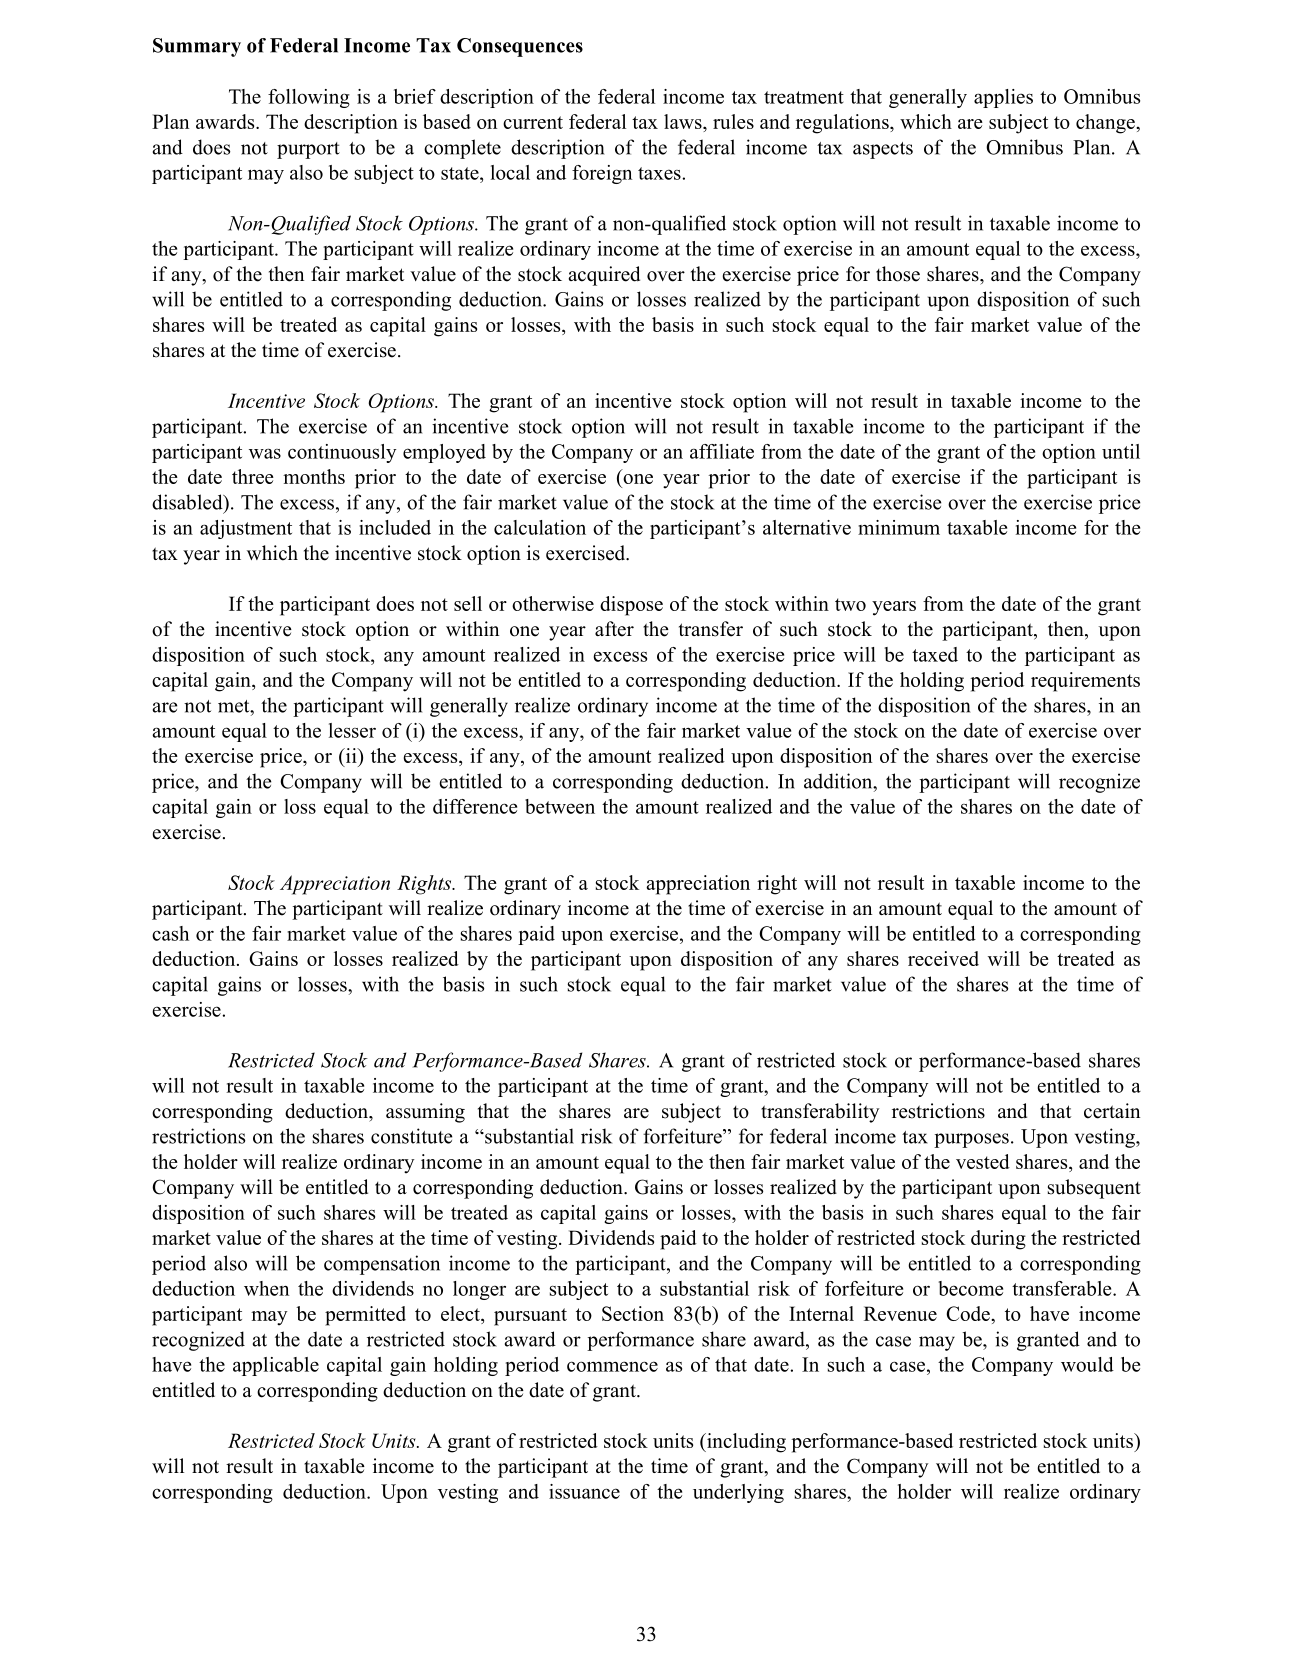 This document has width=1293, height=1674. I want to click on dispose, so click(631, 606).
